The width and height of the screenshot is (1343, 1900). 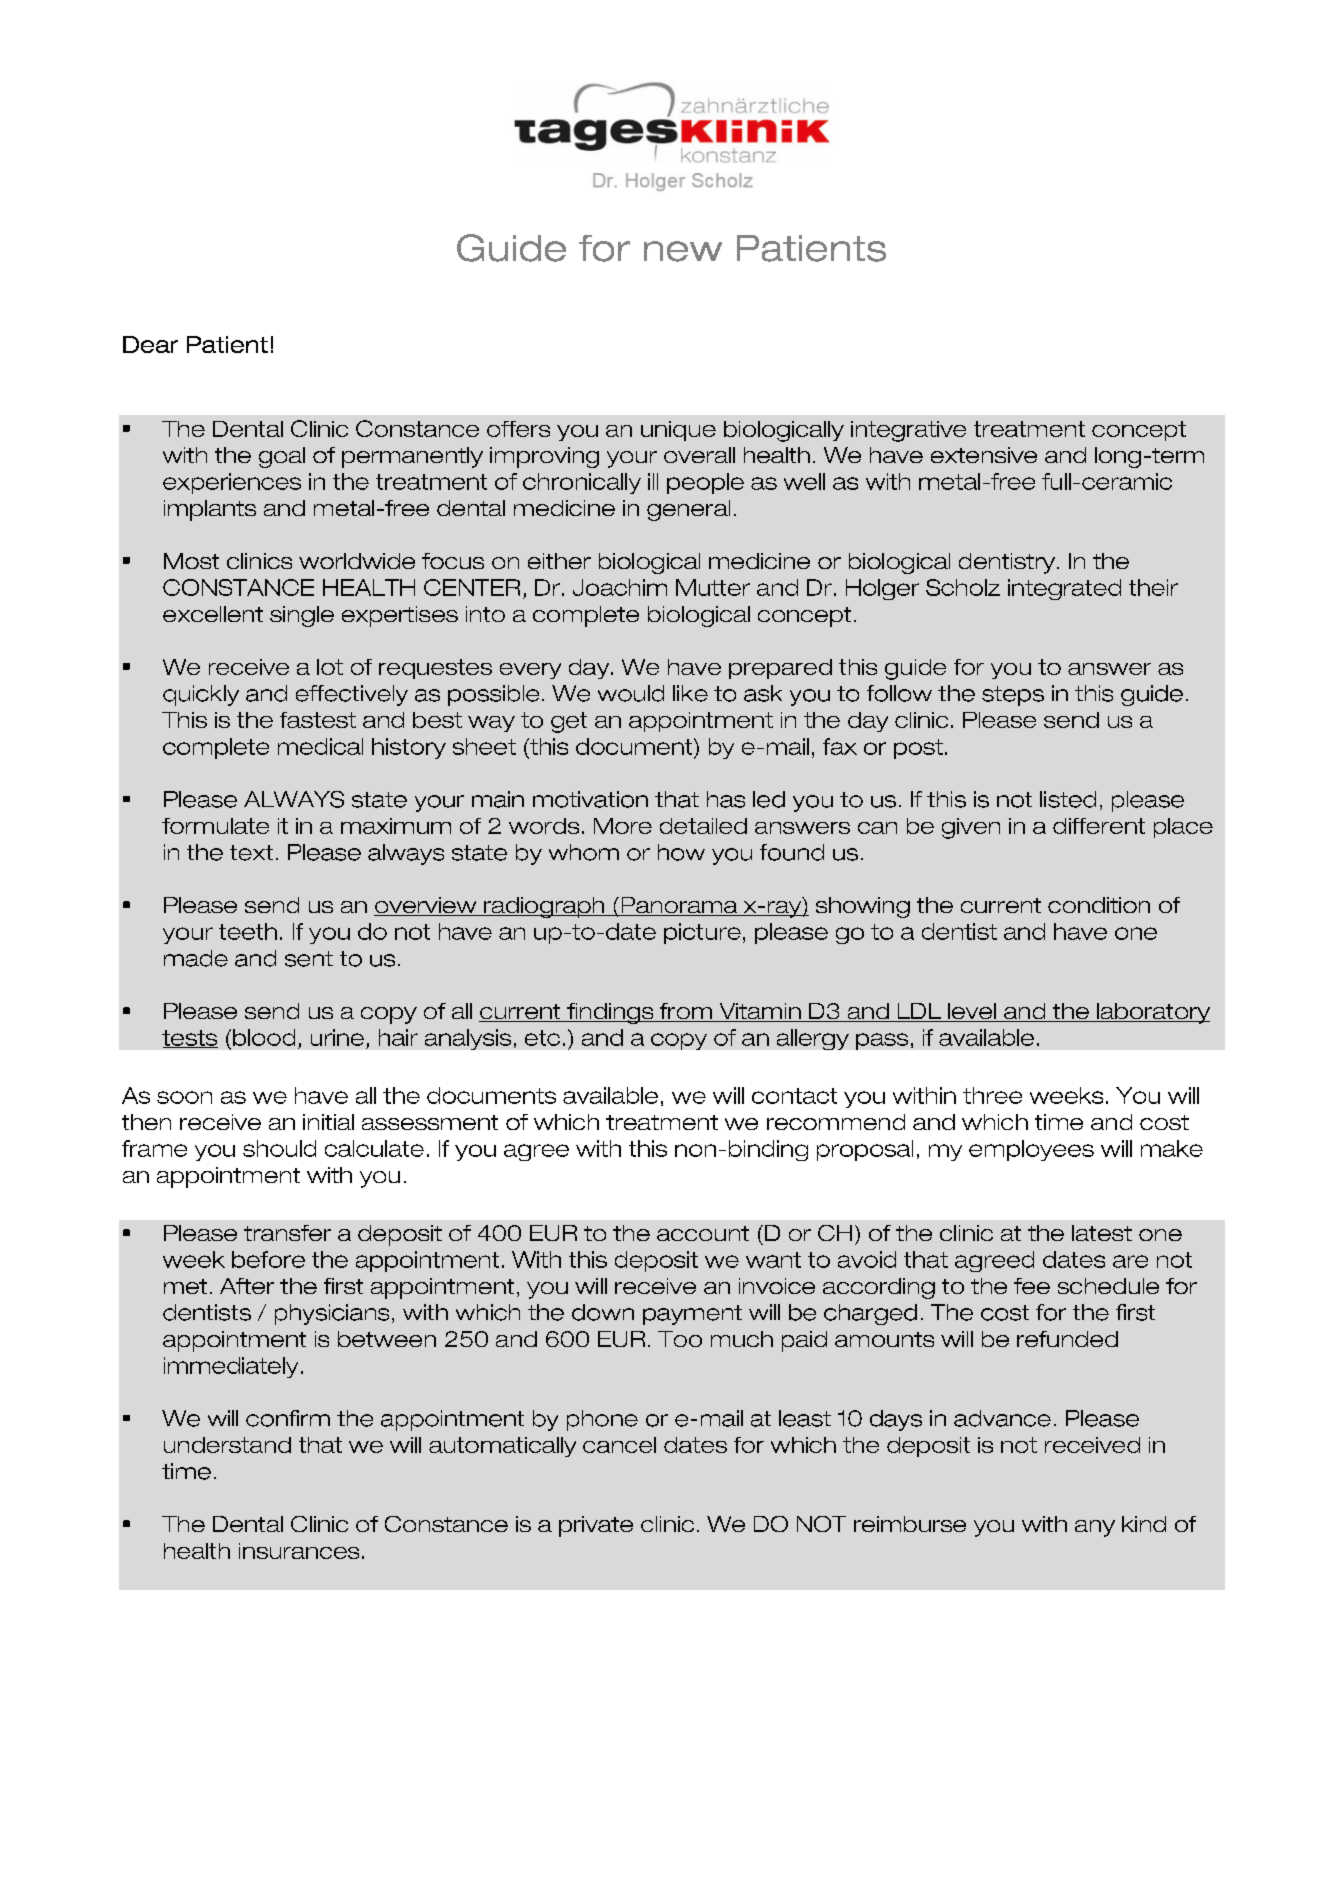 What do you see at coordinates (685, 1012) in the screenshot?
I see `from` at bounding box center [685, 1012].
